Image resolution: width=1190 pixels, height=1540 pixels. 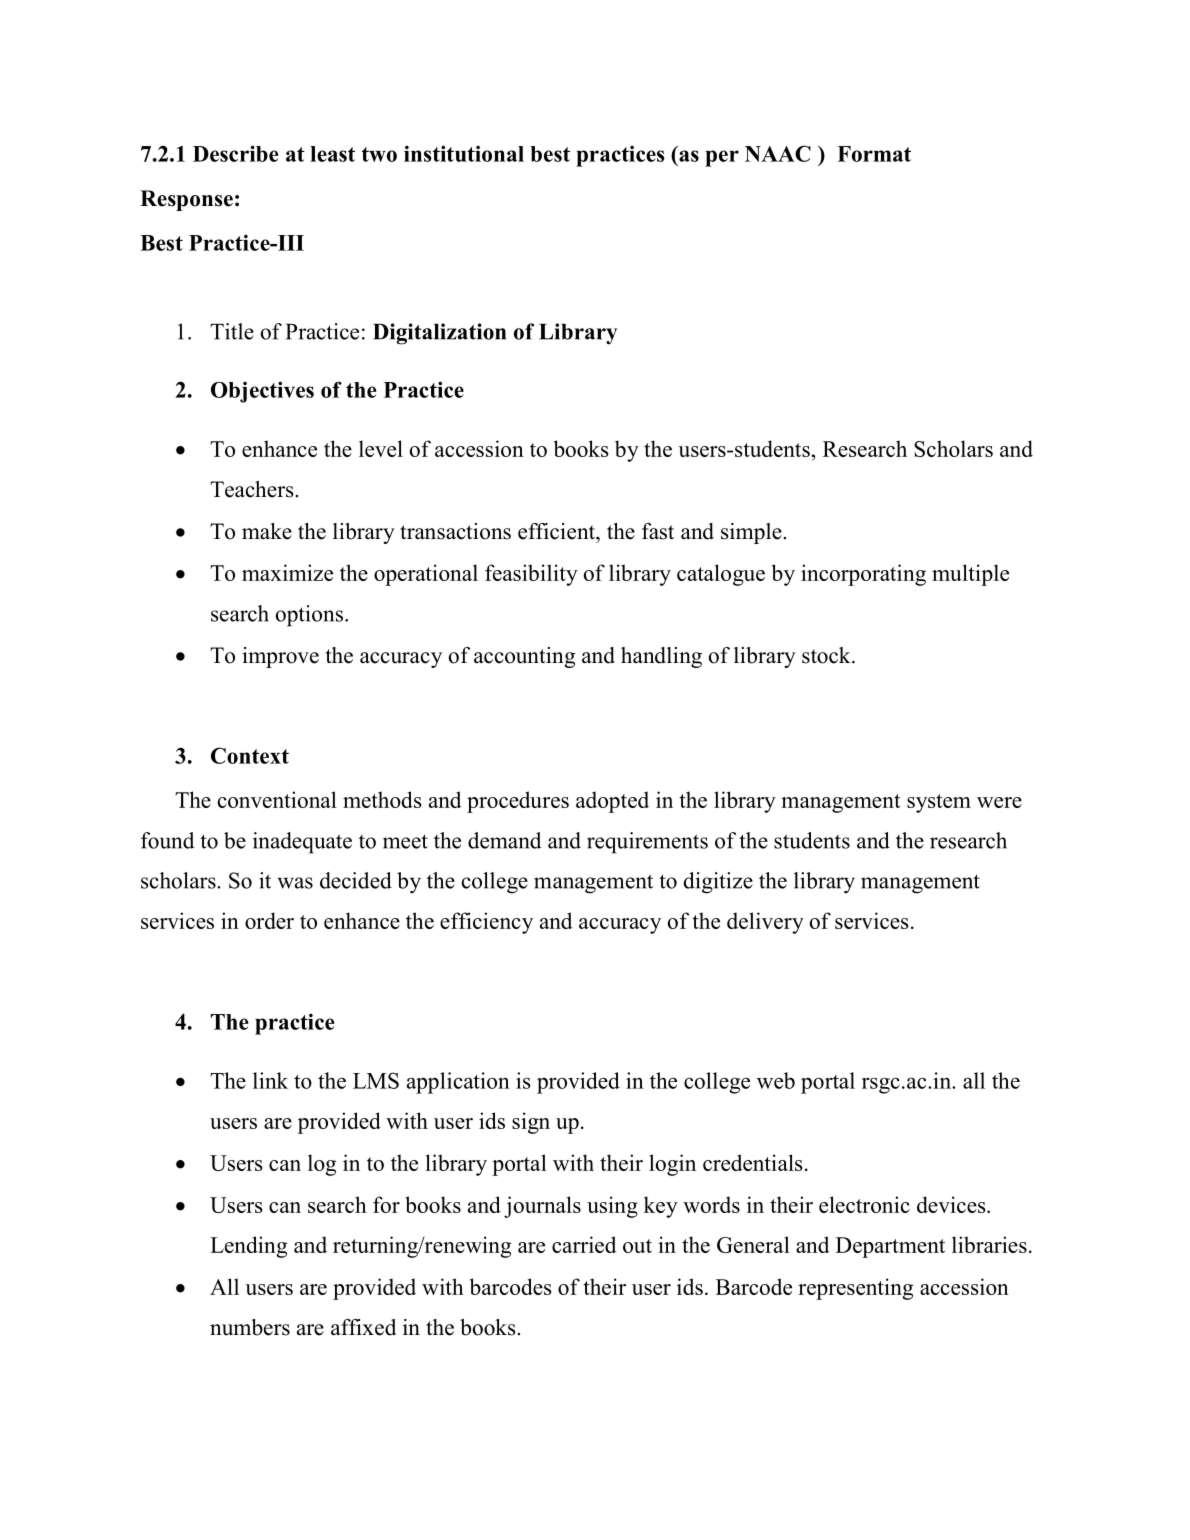 I want to click on numbers, so click(x=250, y=1327).
